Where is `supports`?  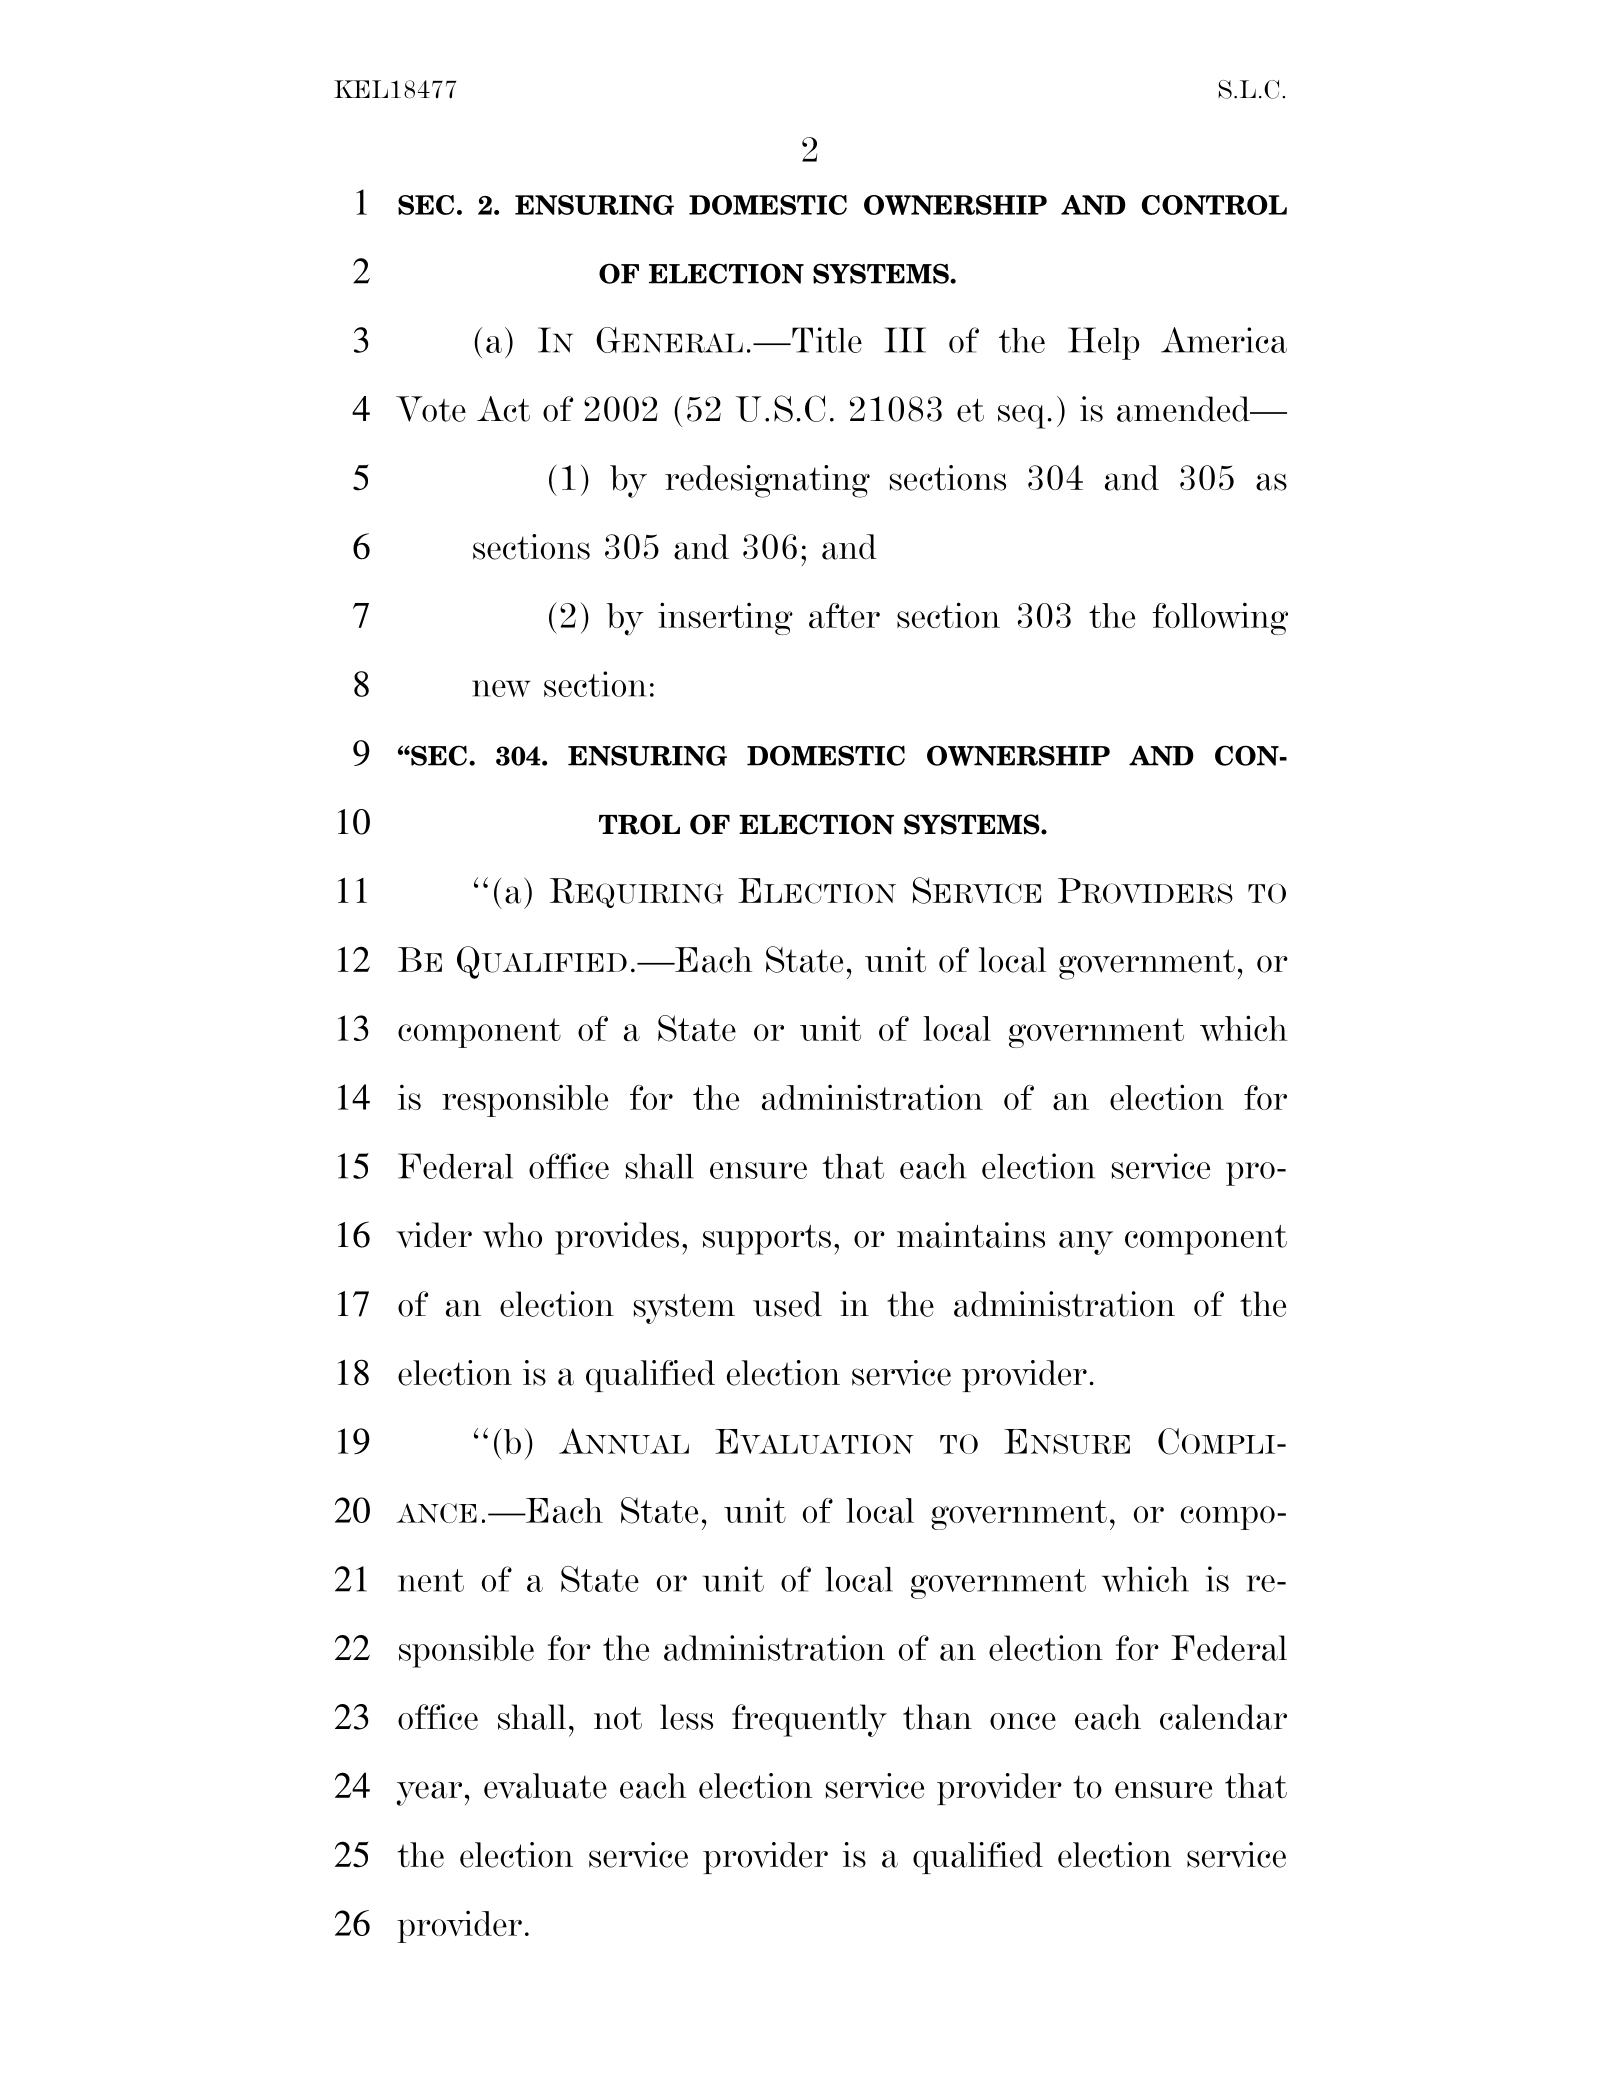 supports is located at coordinates (767, 1240).
